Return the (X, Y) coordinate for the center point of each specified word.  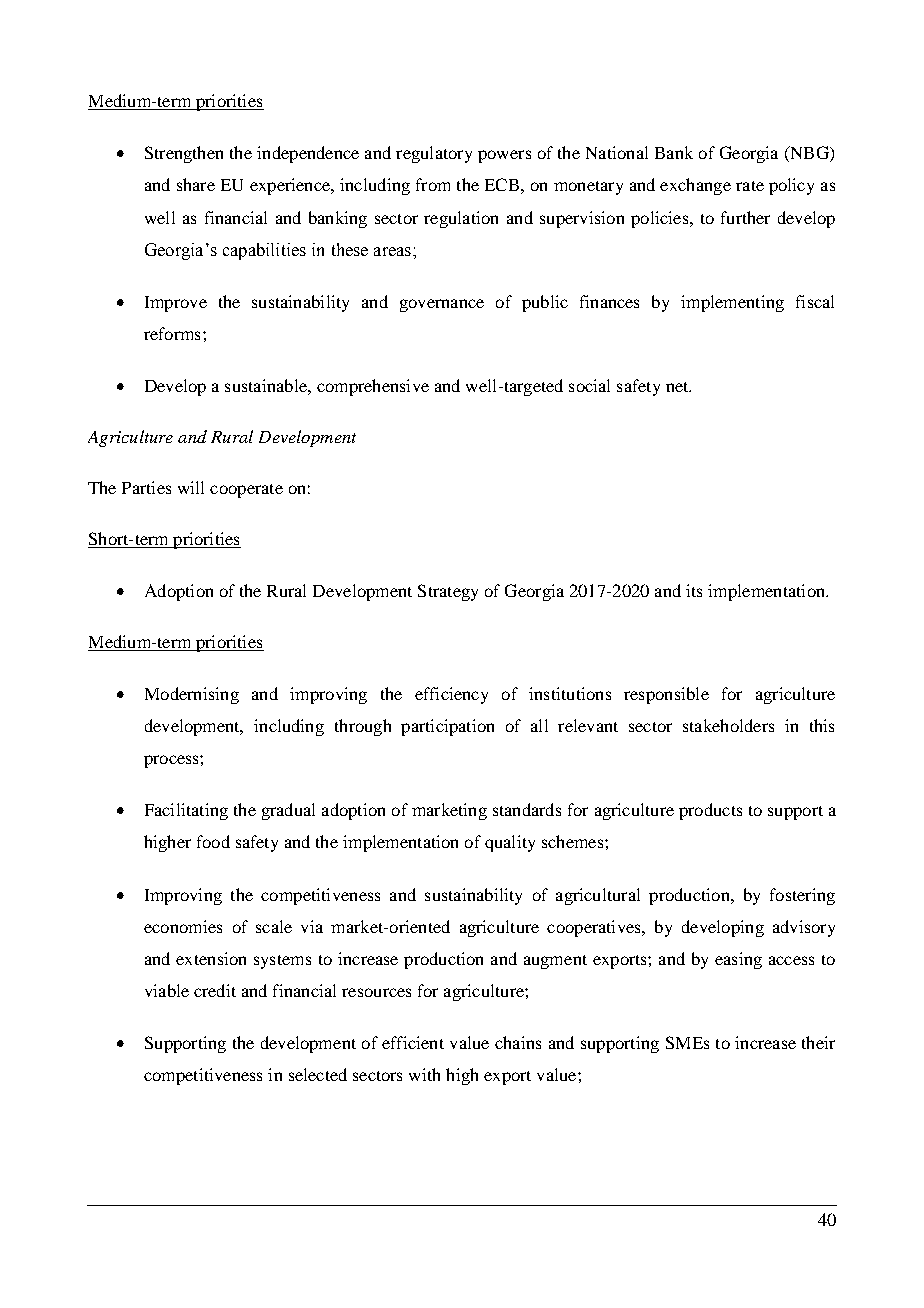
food (213, 841)
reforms (172, 333)
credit (215, 990)
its (694, 590)
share (196, 184)
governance (442, 305)
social (589, 385)
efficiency (451, 695)
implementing (732, 303)
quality (510, 843)
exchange (695, 186)
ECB (502, 184)
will (191, 487)
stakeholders (728, 725)
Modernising (192, 695)
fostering (802, 896)
